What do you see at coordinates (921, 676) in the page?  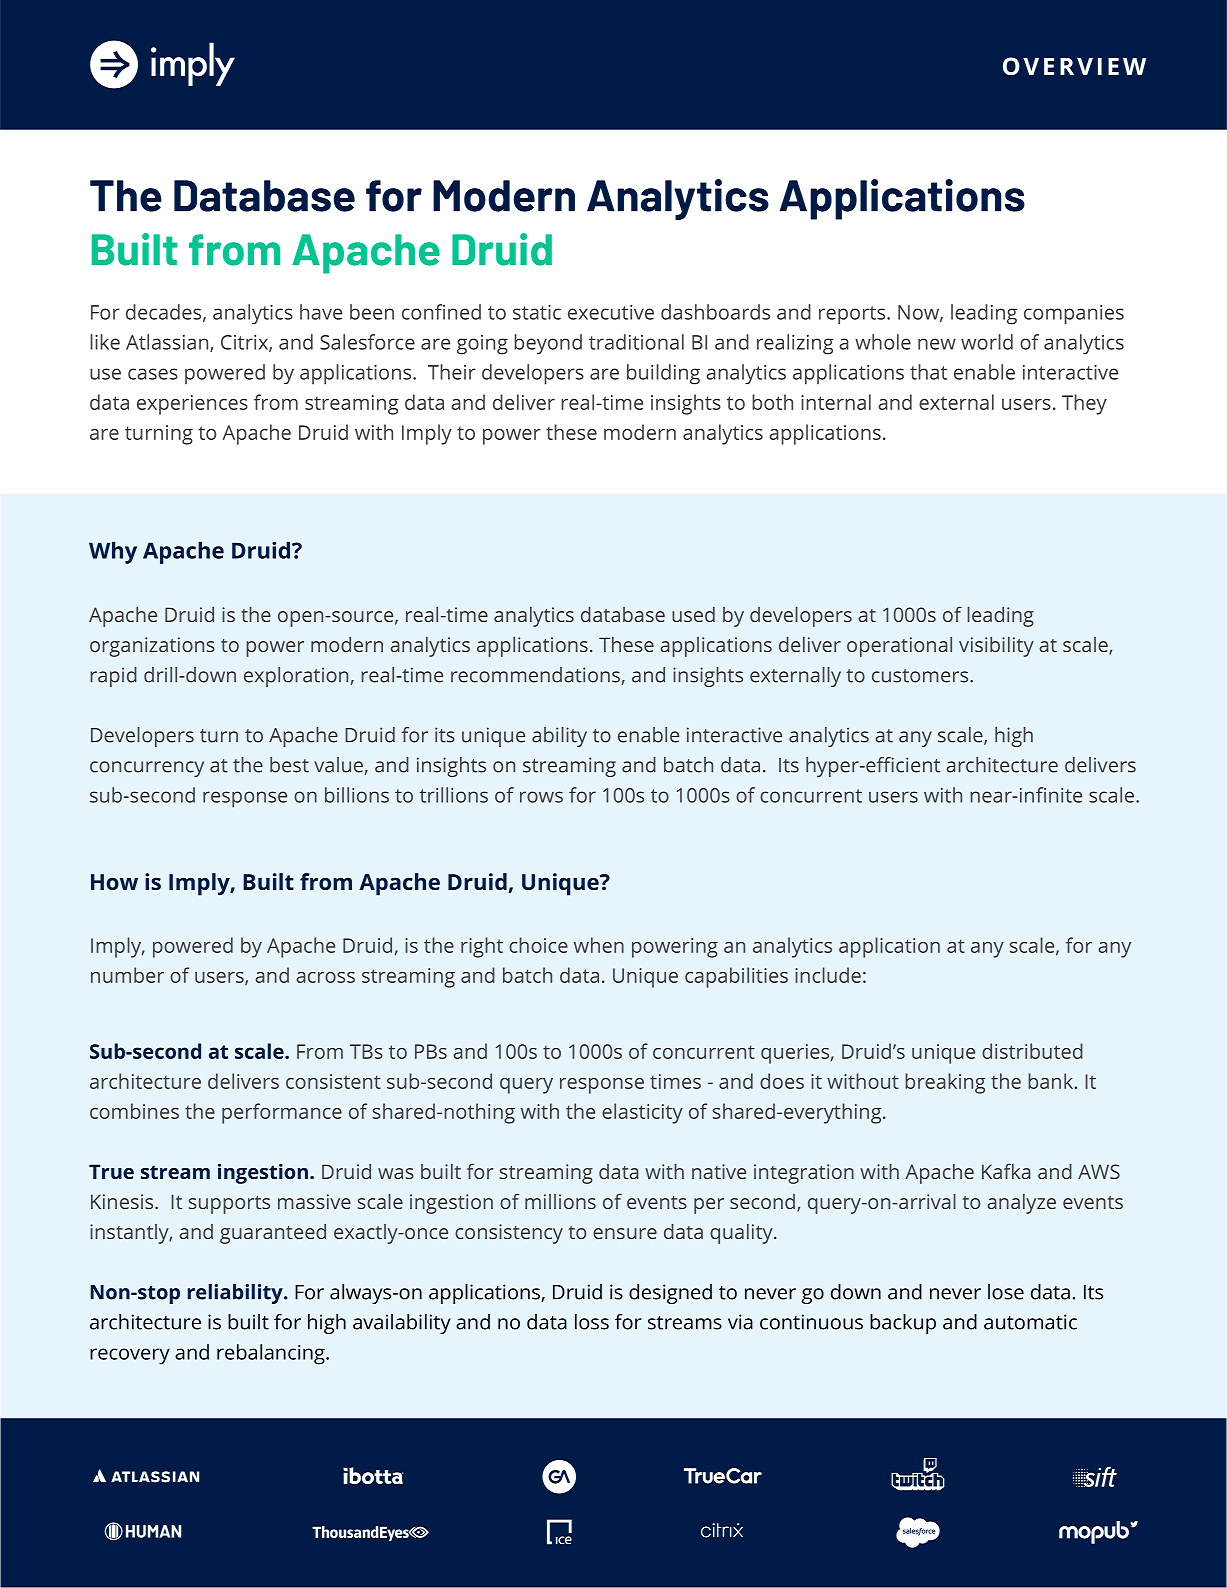 I see `customers` at bounding box center [921, 676].
